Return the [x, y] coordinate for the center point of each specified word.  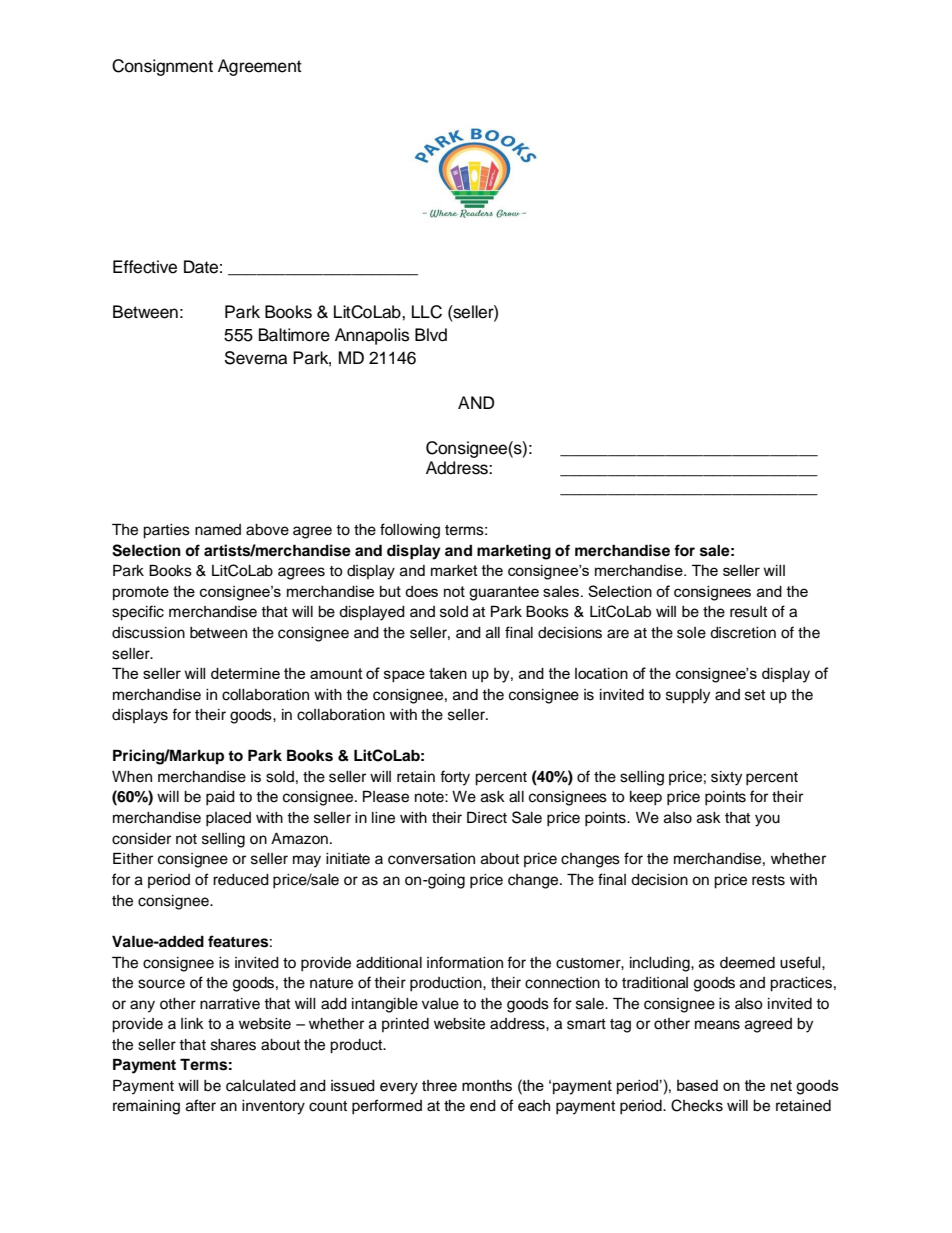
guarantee [504, 593]
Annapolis [372, 336]
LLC [427, 312]
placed [228, 819]
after [201, 1105]
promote [141, 593]
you [767, 820]
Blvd [431, 335]
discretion [743, 633]
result [748, 612]
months [487, 1086]
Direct [487, 817]
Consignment [162, 67]
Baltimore [294, 335]
